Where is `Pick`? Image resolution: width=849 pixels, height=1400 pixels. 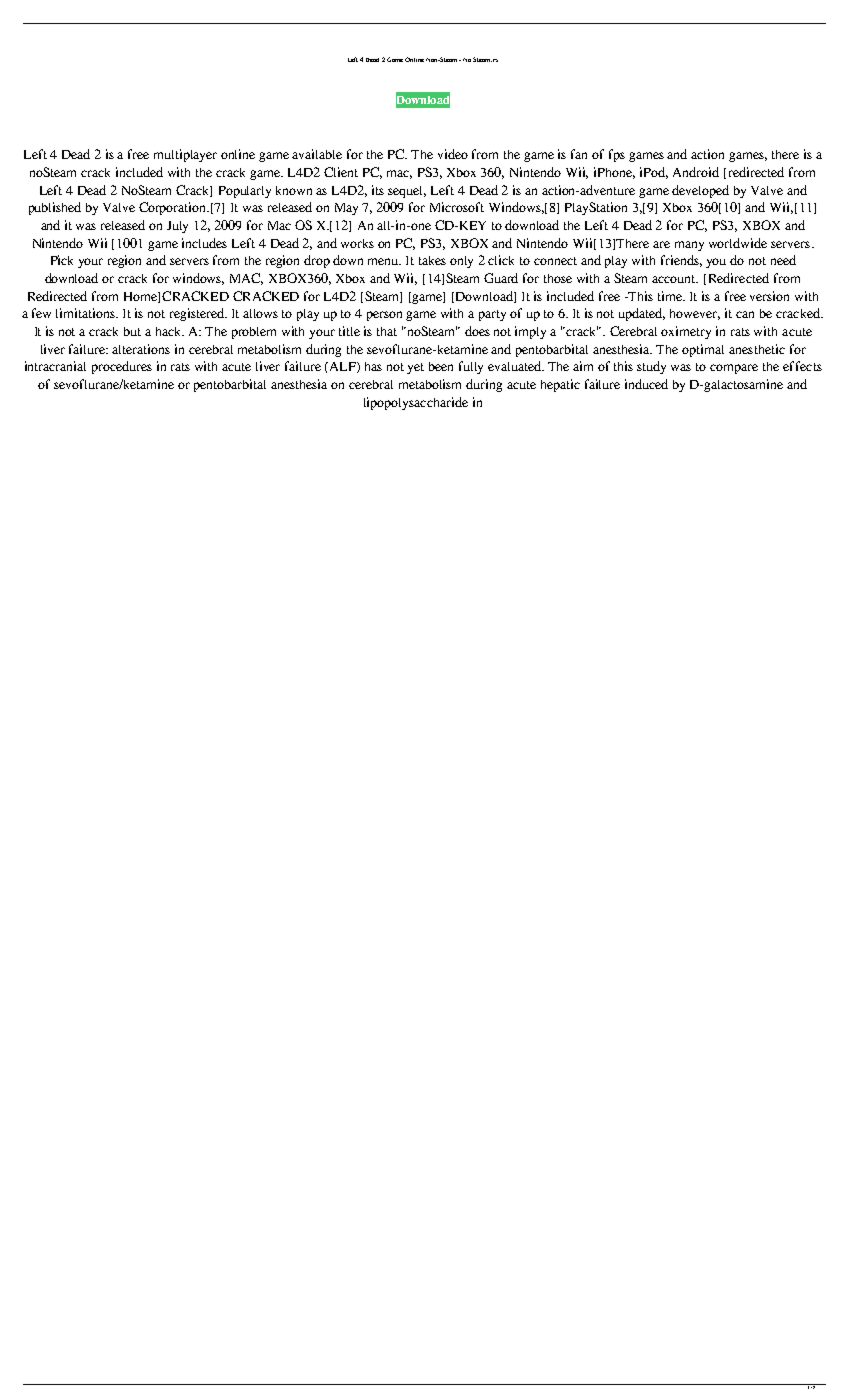 Pick is located at coordinates (62, 260).
